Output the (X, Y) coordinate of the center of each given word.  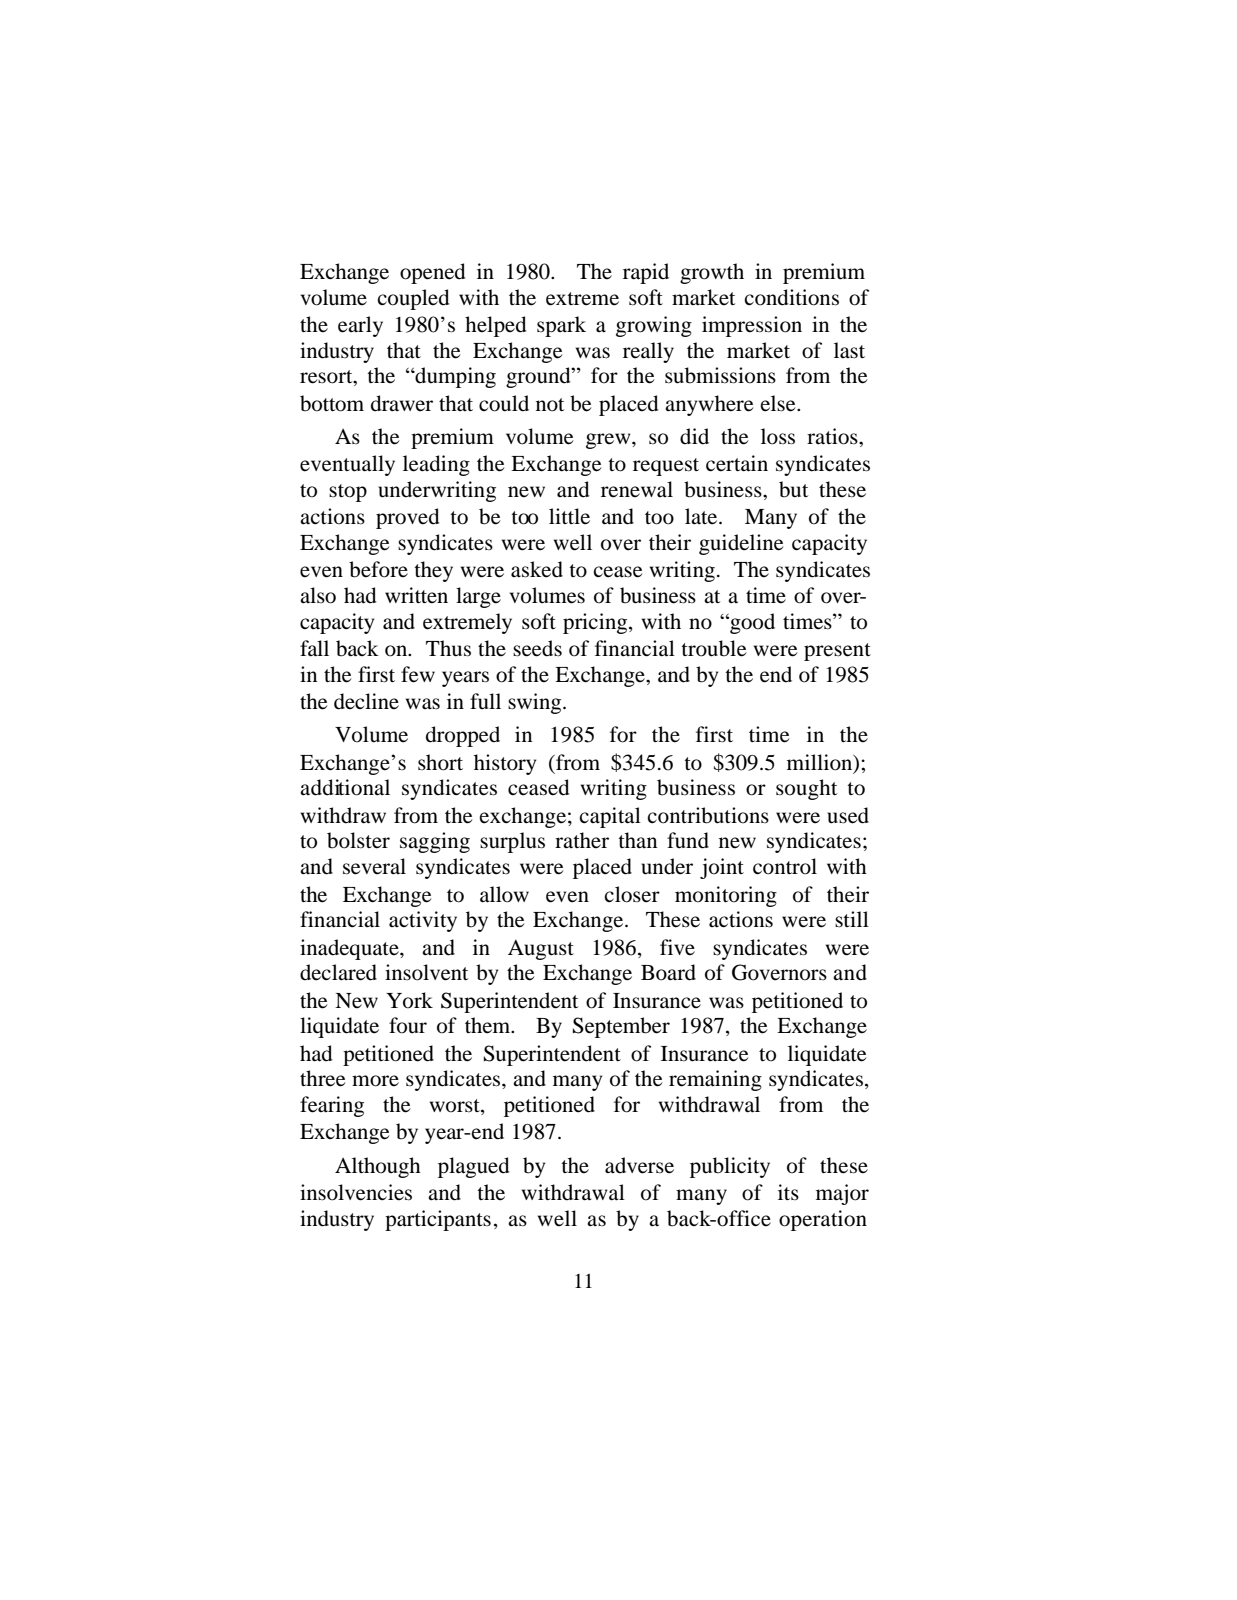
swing (536, 703)
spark (561, 326)
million (821, 763)
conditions (791, 297)
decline (366, 701)
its (788, 1192)
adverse (639, 1165)
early (360, 326)
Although (378, 1167)
